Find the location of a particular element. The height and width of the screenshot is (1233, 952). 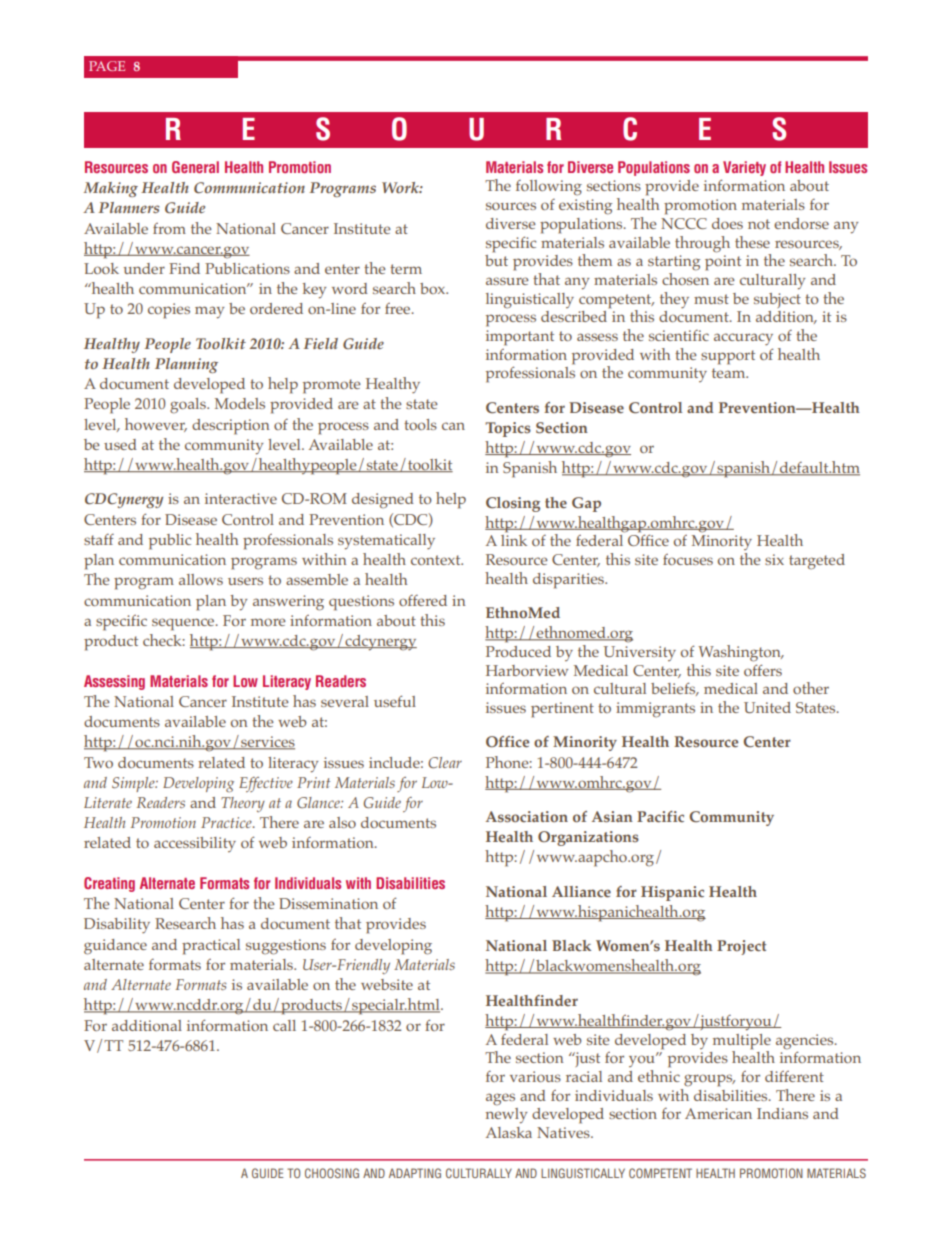

following is located at coordinates (549, 188).
